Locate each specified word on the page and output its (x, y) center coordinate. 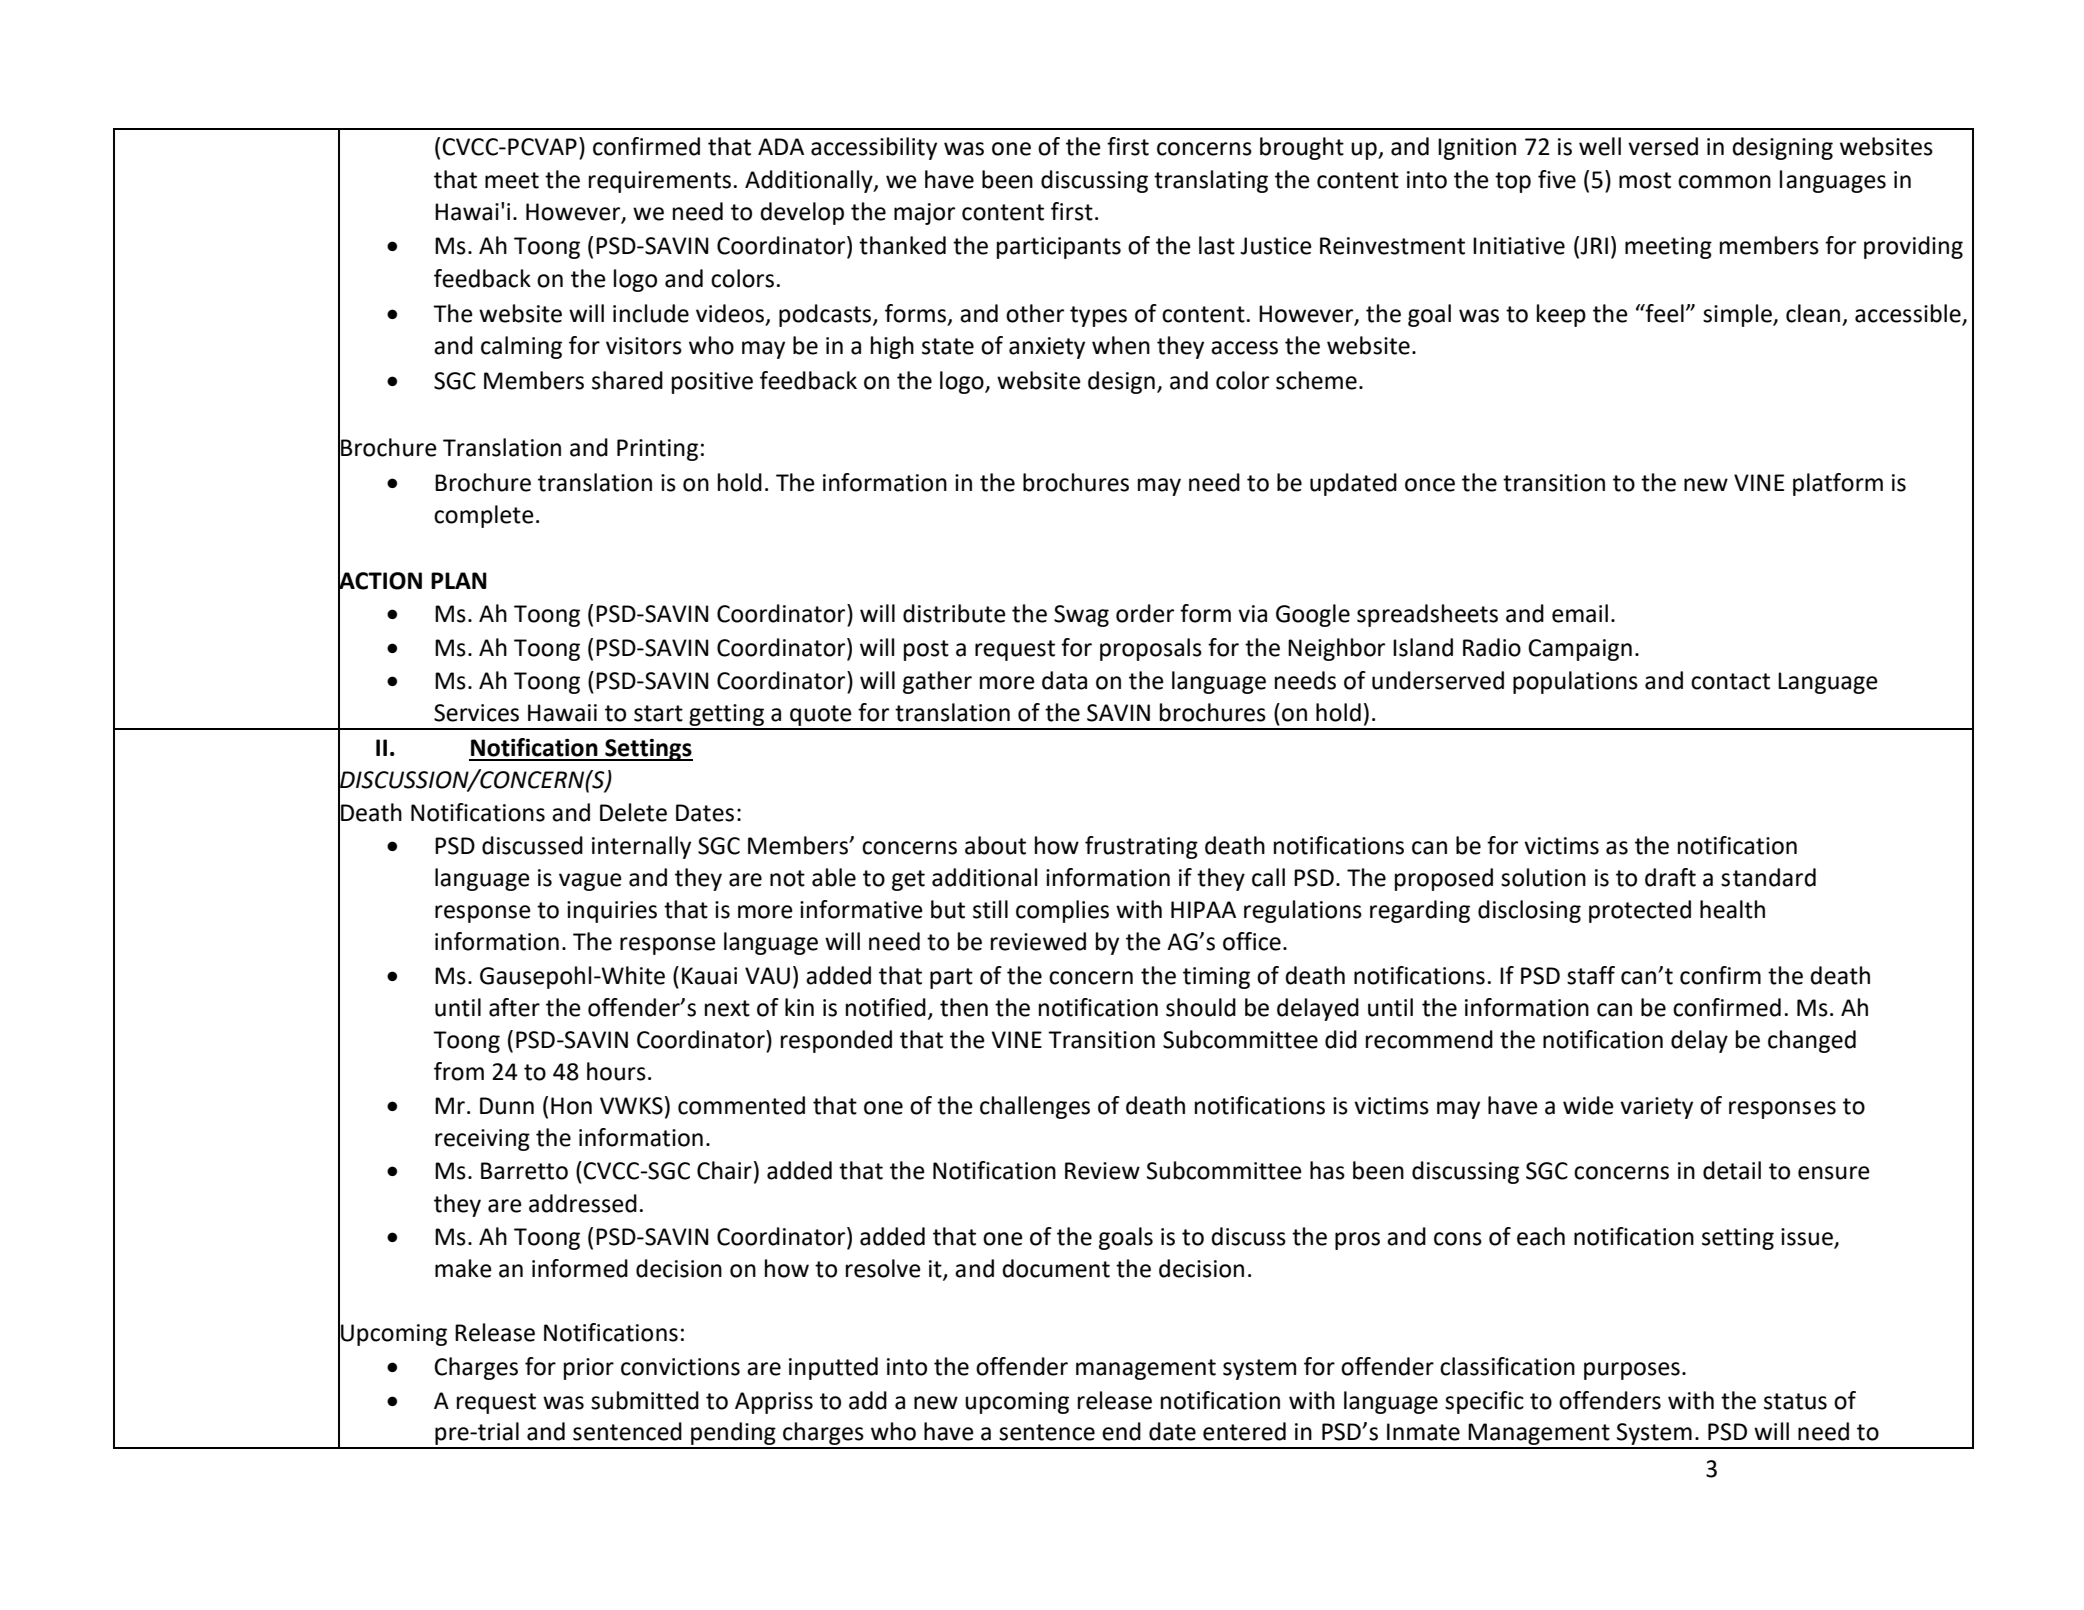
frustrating (1141, 847)
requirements (660, 182)
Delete (633, 812)
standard (1768, 877)
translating (1211, 181)
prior (589, 1369)
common (1724, 182)
